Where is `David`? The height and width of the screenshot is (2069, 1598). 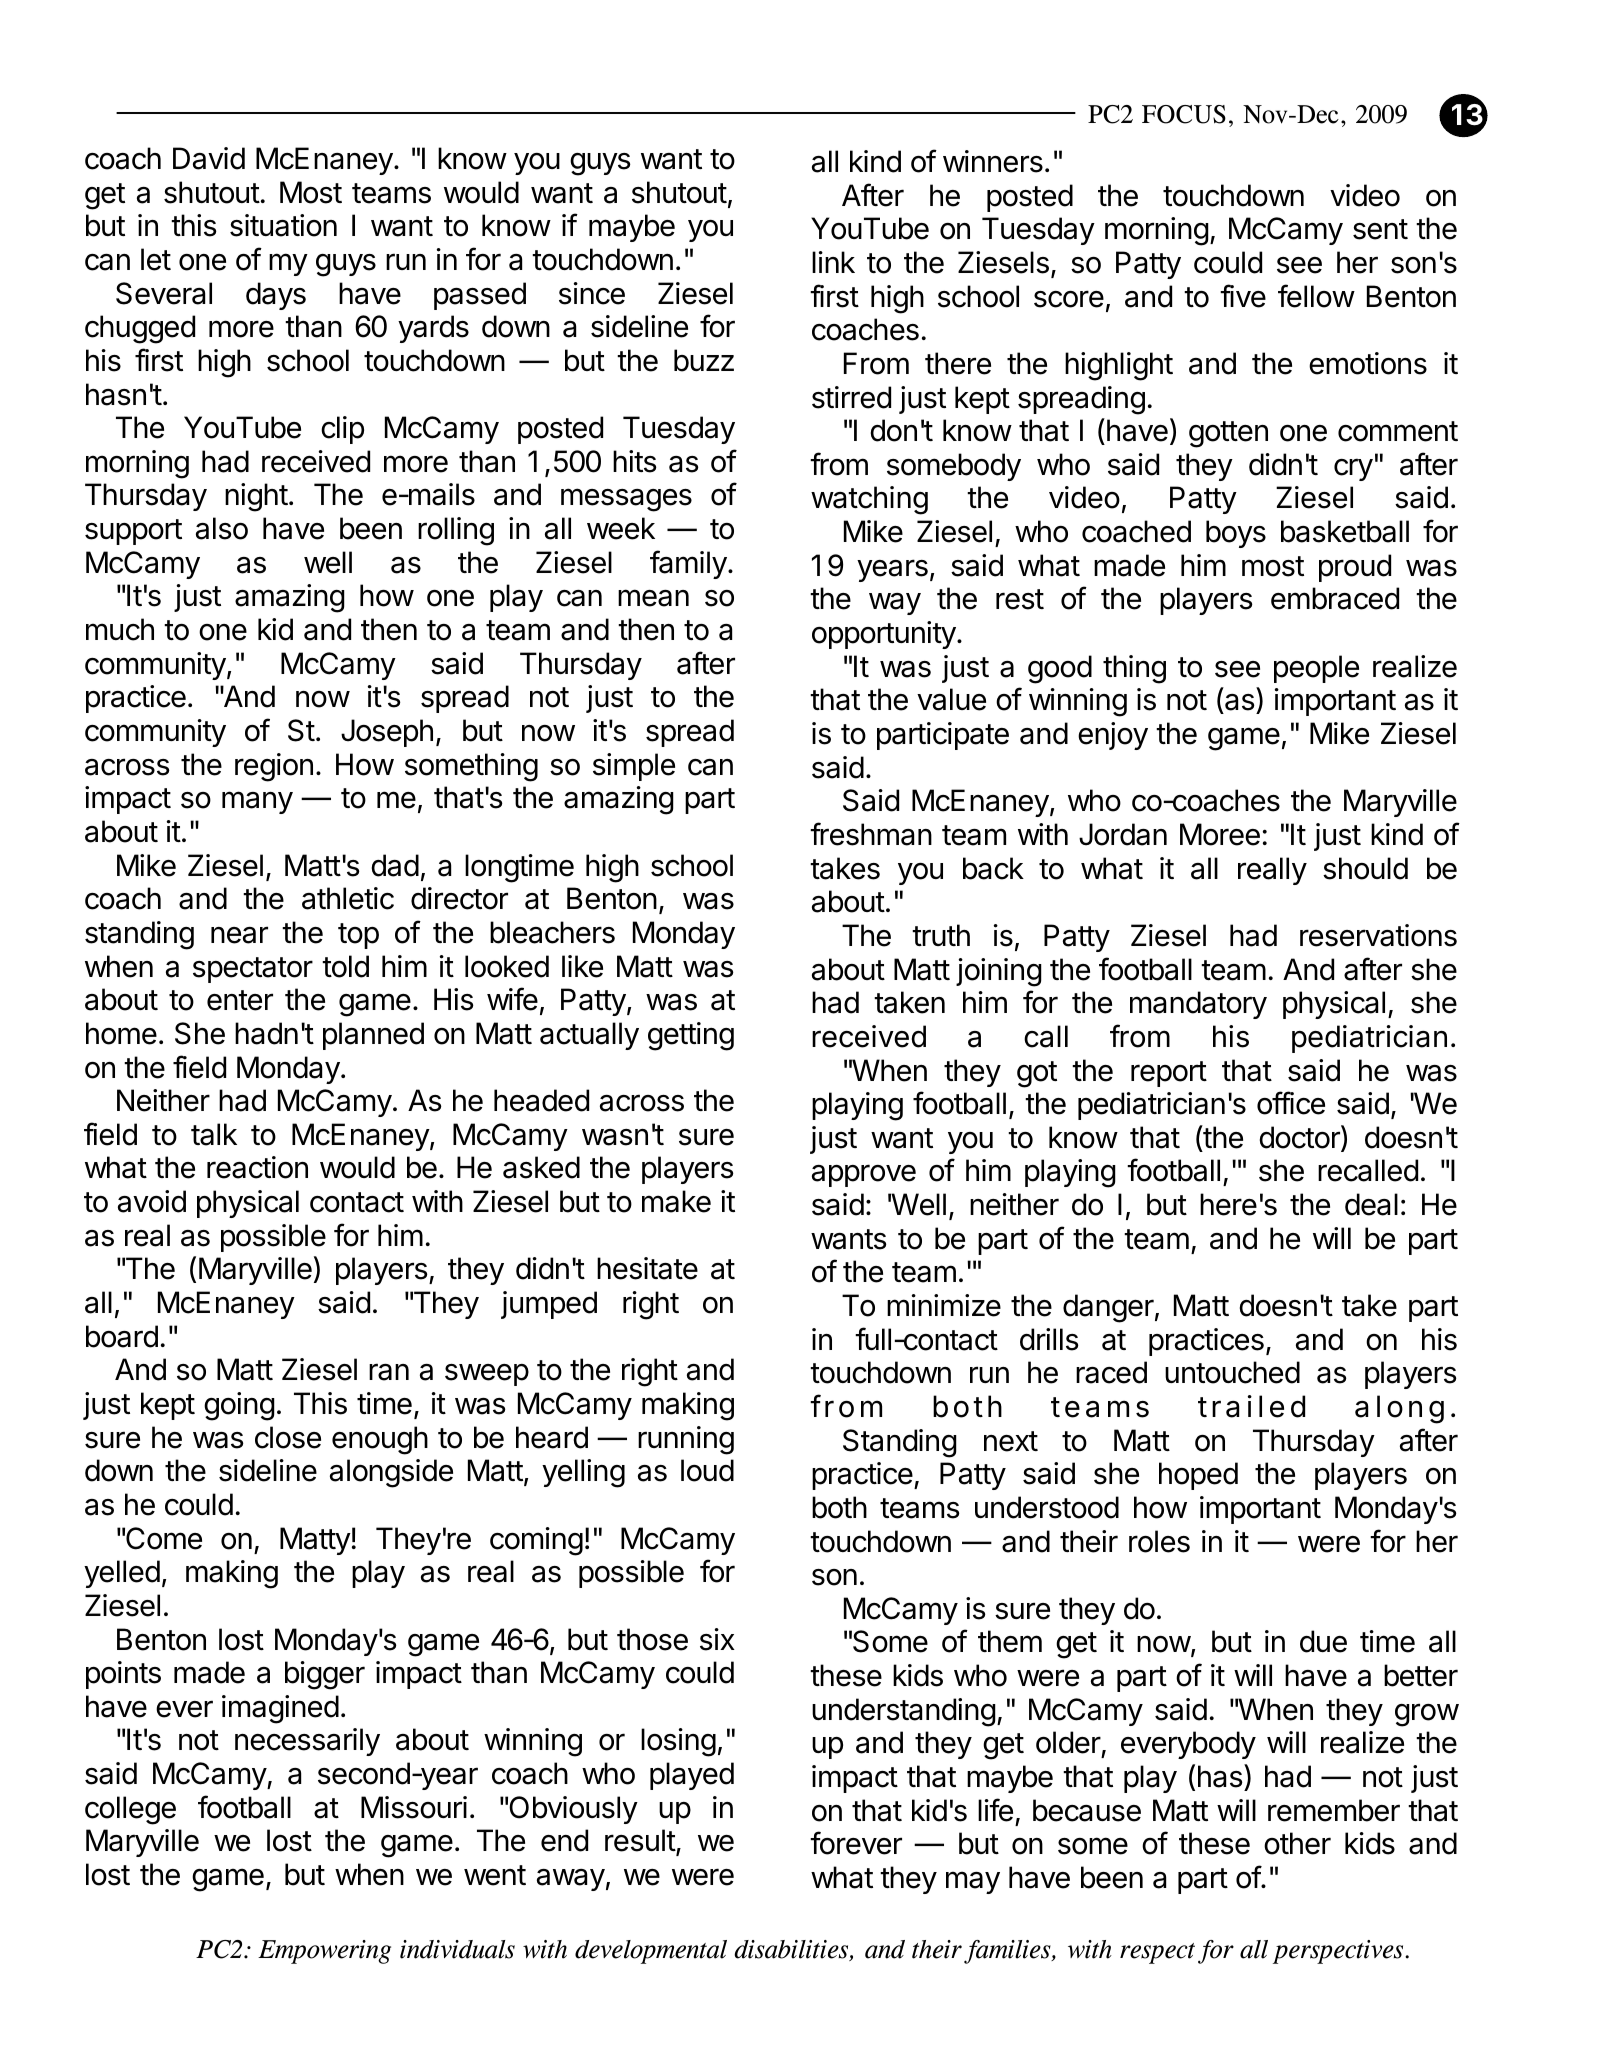
David is located at coordinates (209, 158).
